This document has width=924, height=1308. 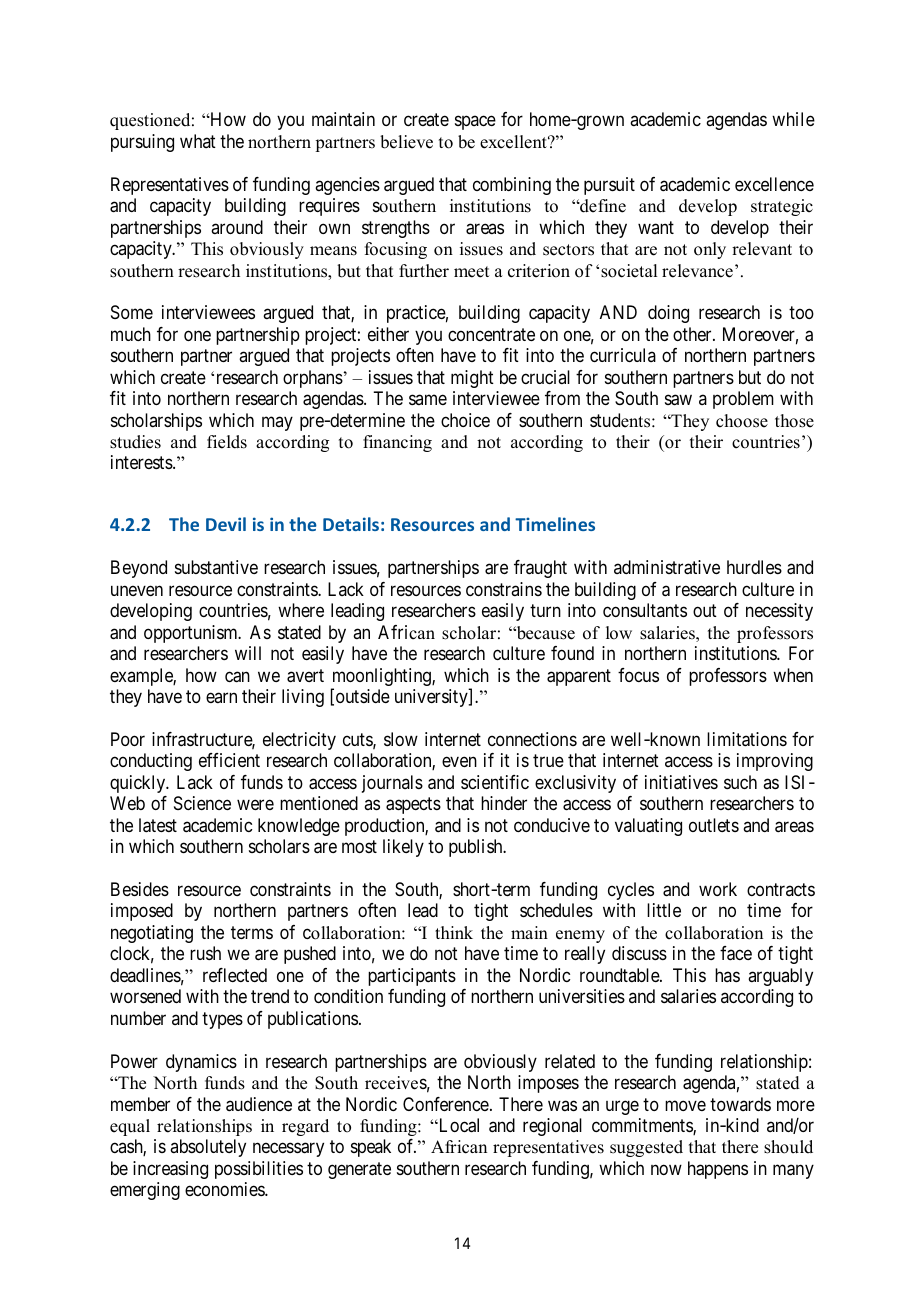 What do you see at coordinates (208, 1148) in the document?
I see `absolutely` at bounding box center [208, 1148].
